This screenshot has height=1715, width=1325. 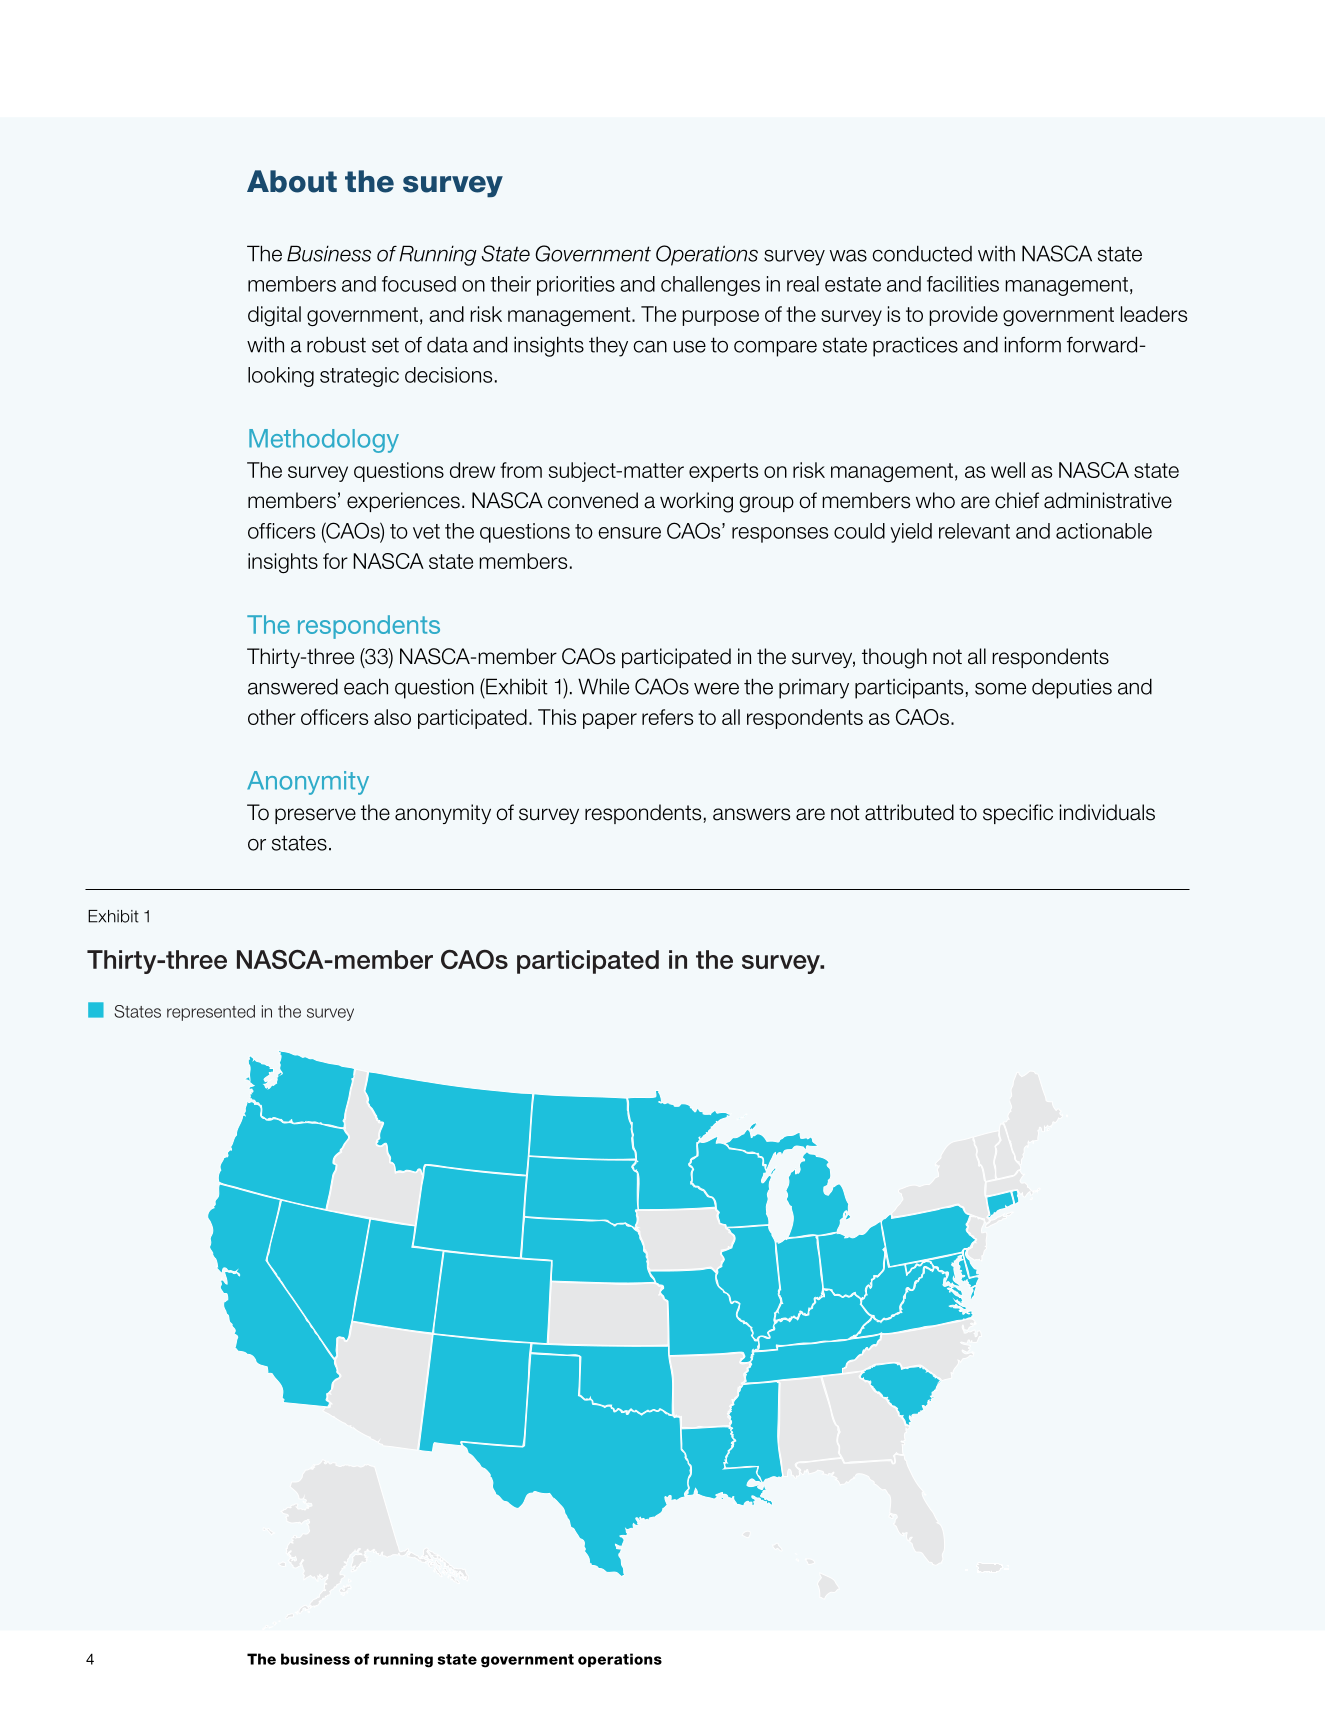 What do you see at coordinates (1104, 531) in the screenshot?
I see `actionable` at bounding box center [1104, 531].
